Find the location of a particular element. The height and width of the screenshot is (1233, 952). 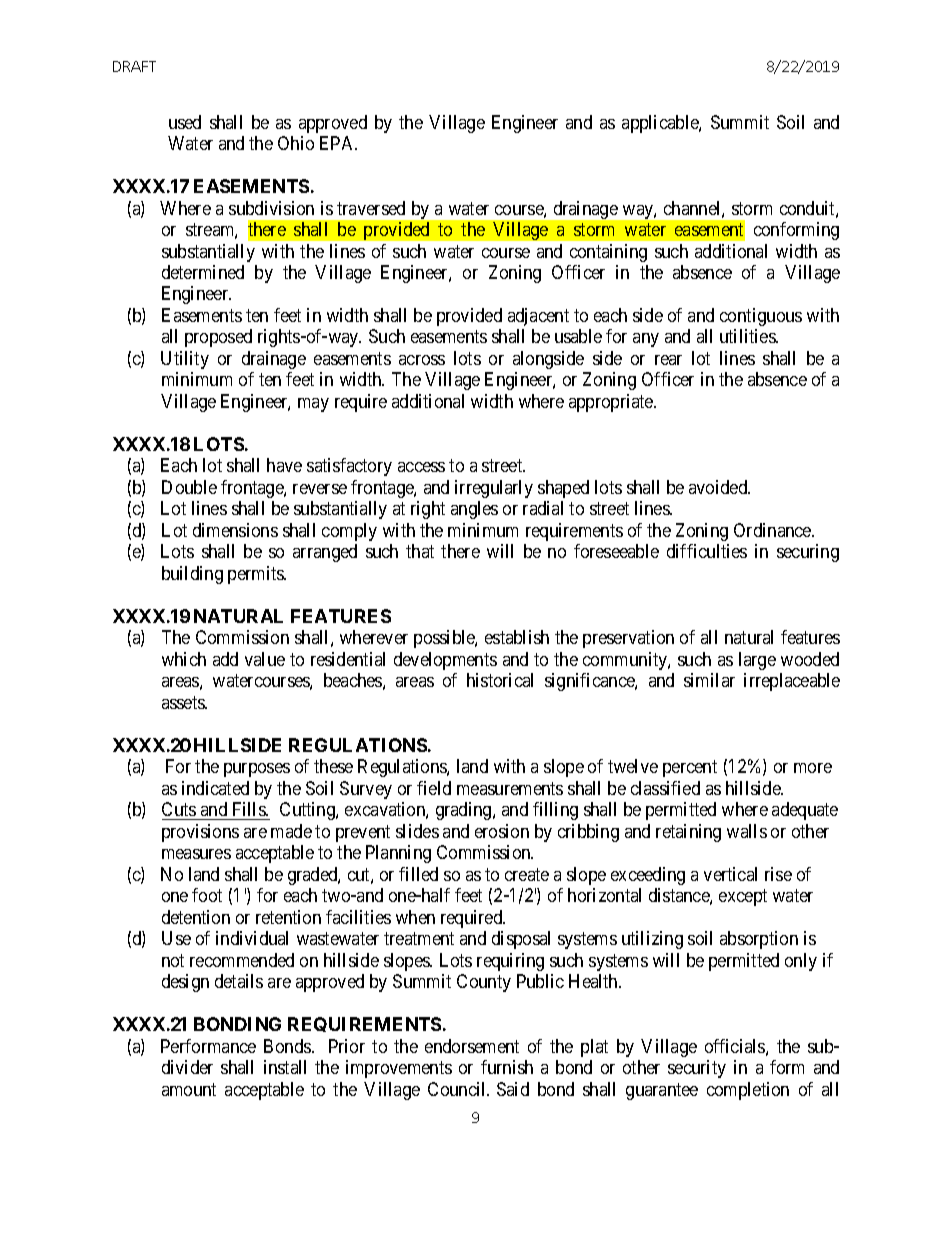

similar is located at coordinates (709, 680).
